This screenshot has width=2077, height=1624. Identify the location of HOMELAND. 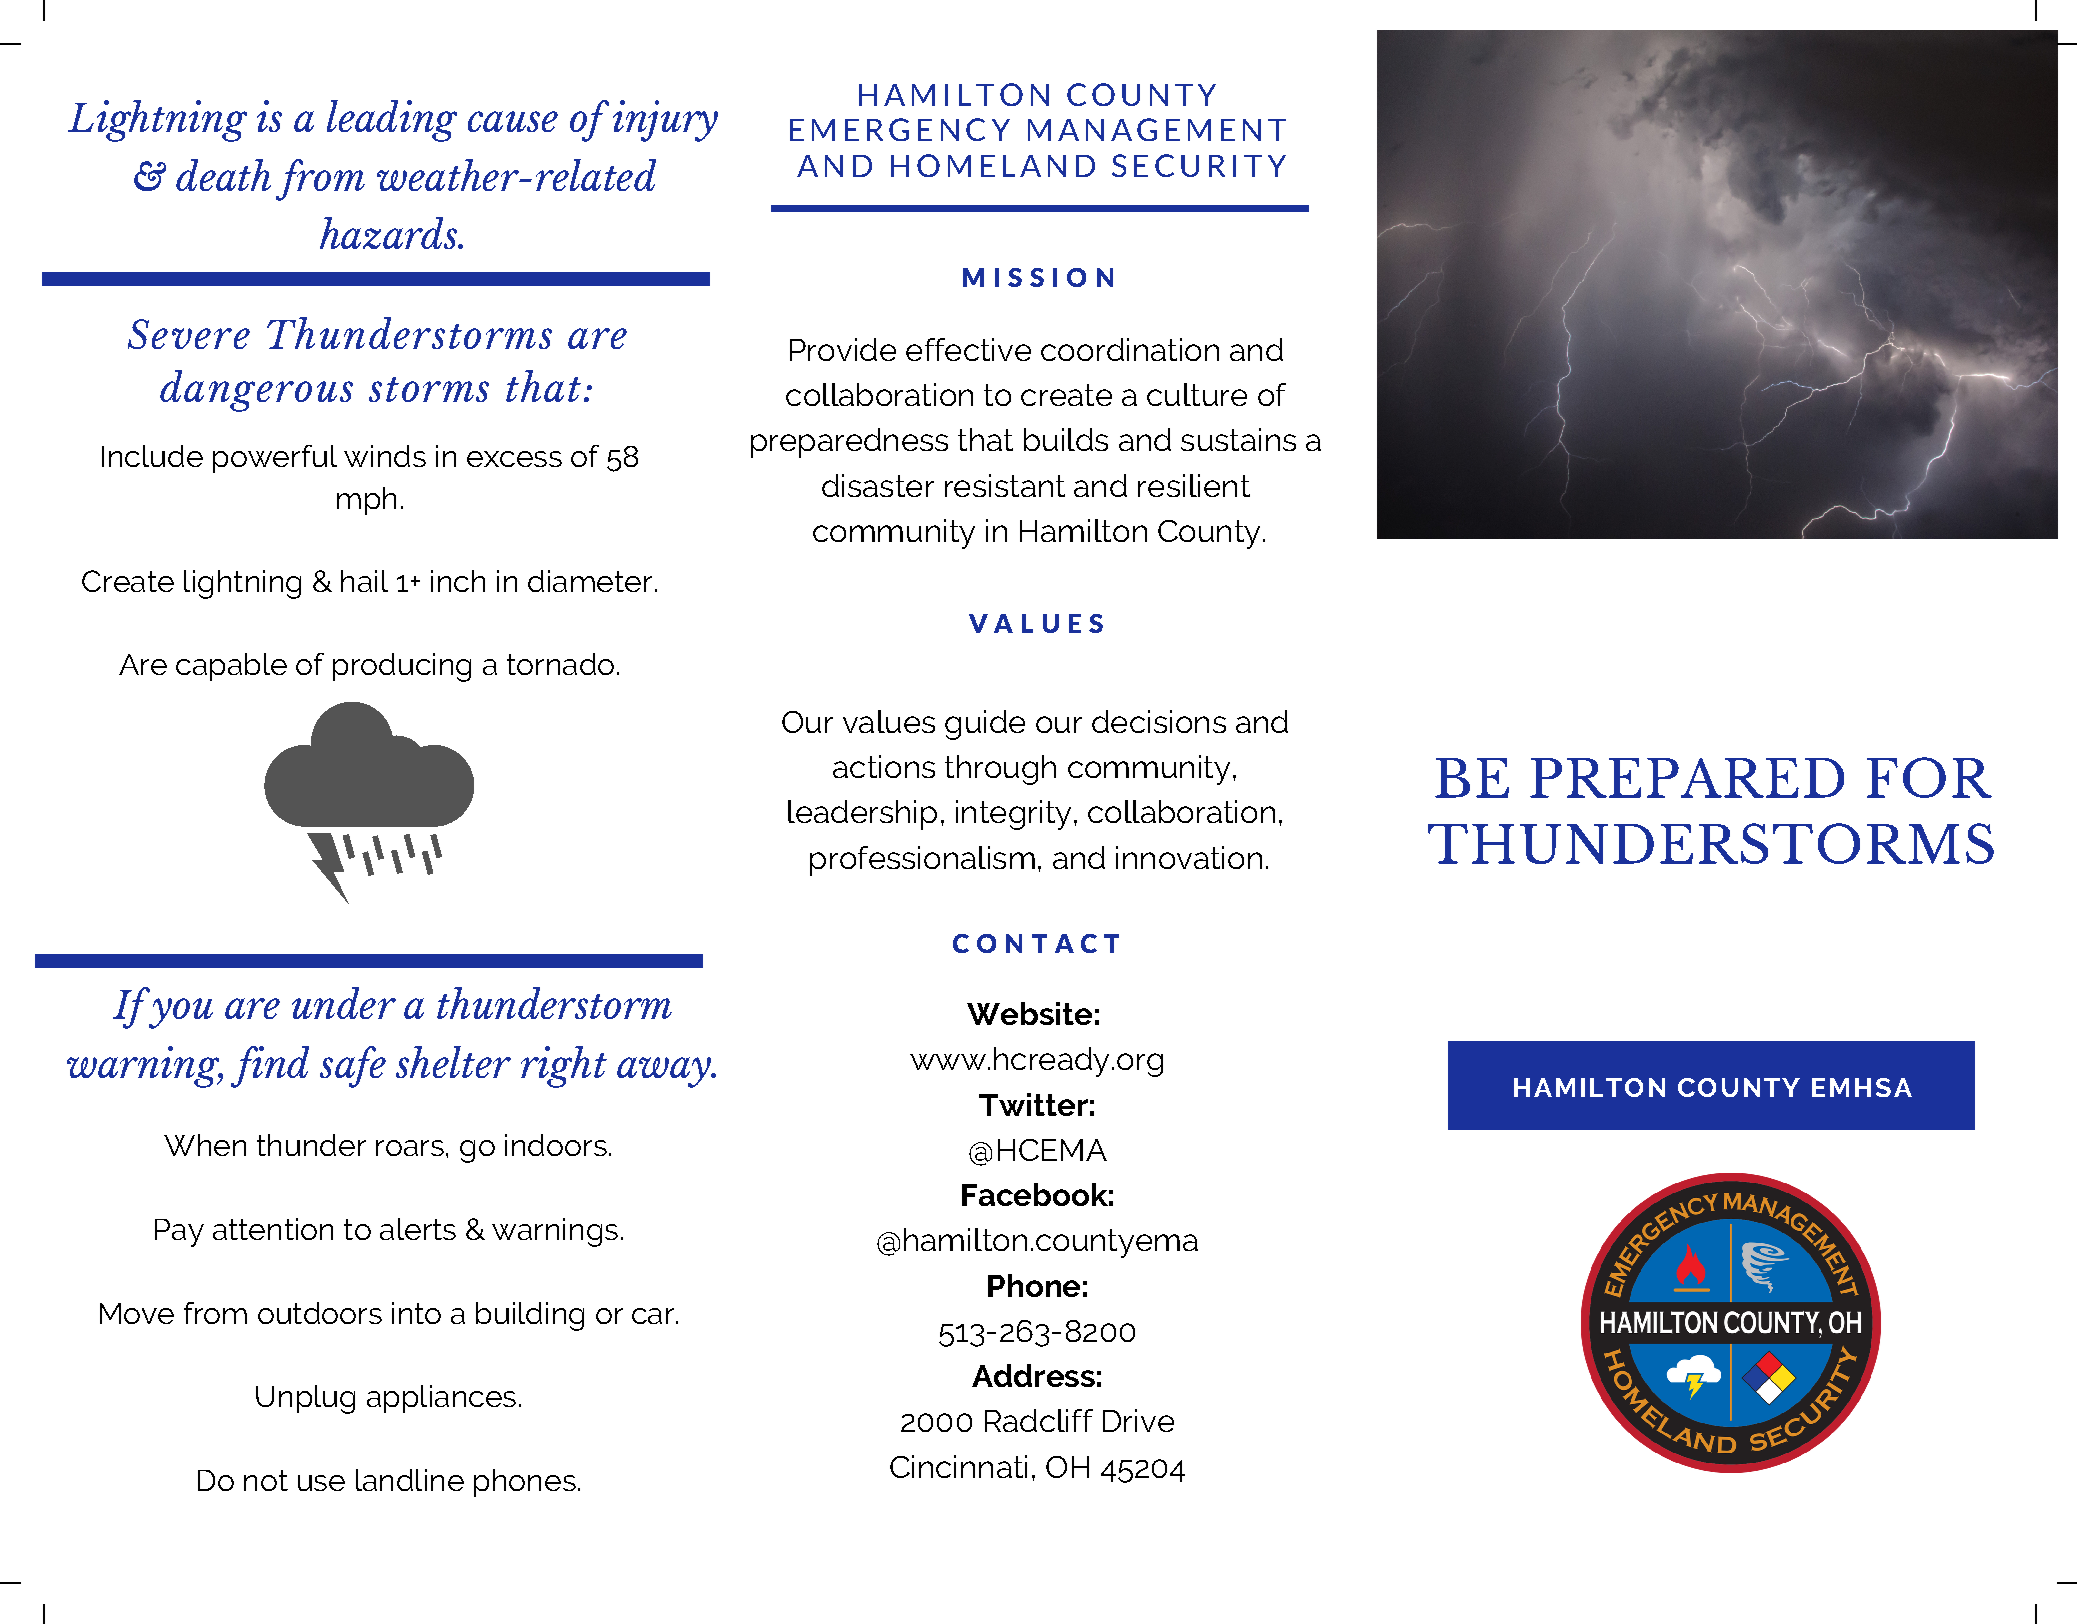
(993, 165).
